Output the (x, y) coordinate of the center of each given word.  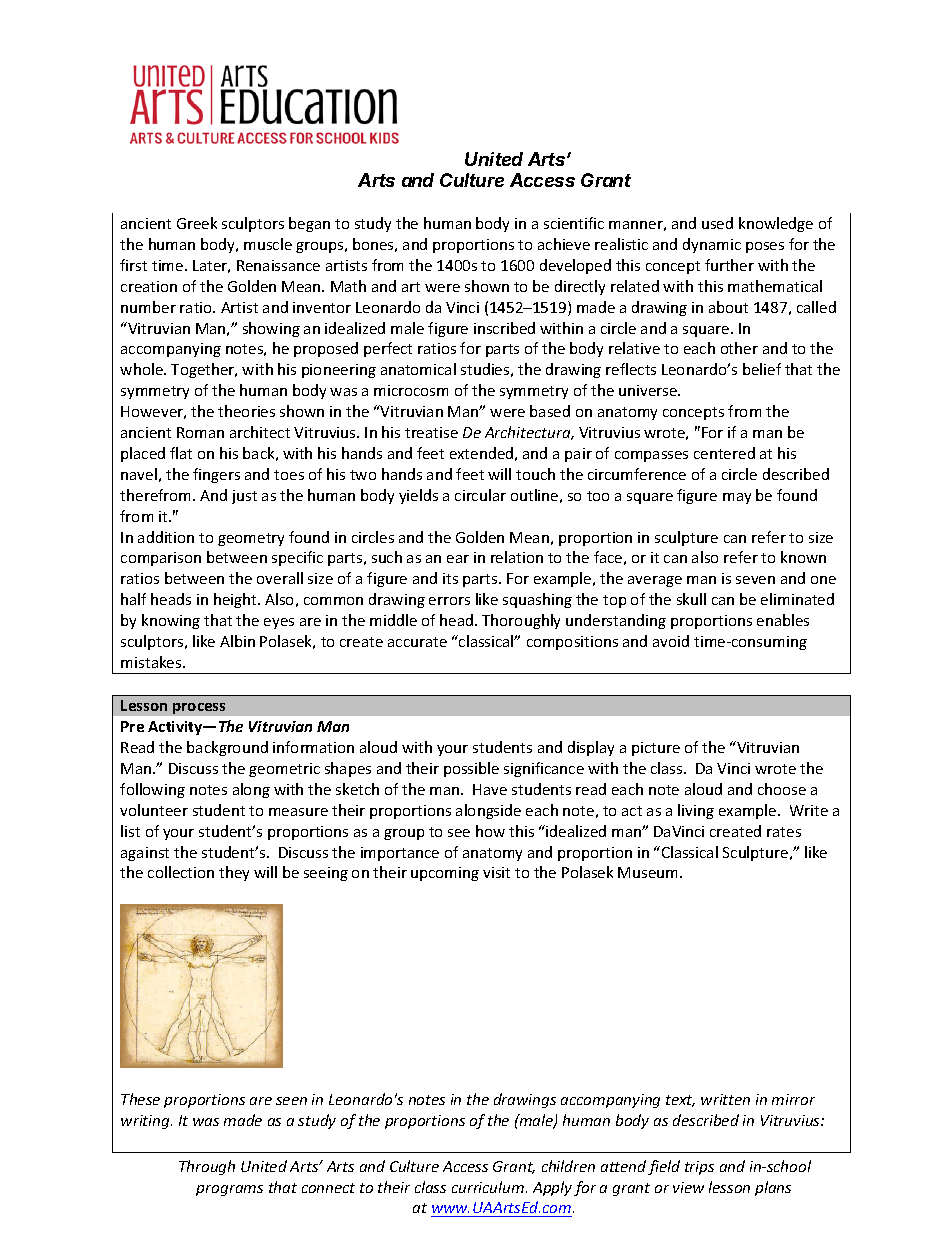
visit (496, 872)
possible (471, 769)
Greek (197, 223)
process (199, 708)
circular (480, 495)
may (737, 498)
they (234, 873)
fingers (216, 475)
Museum (649, 872)
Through (207, 1167)
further (729, 265)
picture (656, 749)
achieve (564, 244)
